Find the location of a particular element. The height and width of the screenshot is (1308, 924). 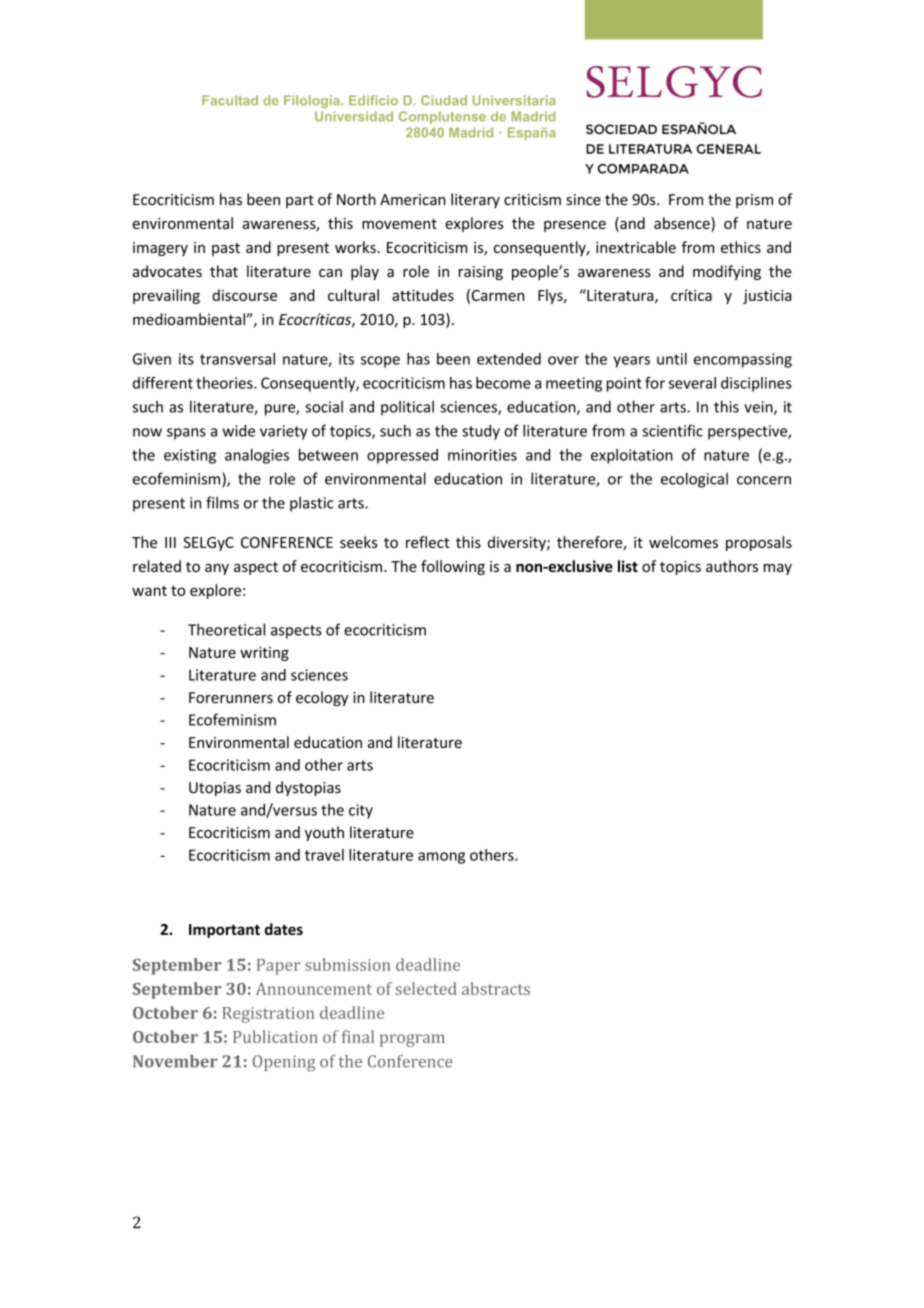

extended is located at coordinates (509, 359).
